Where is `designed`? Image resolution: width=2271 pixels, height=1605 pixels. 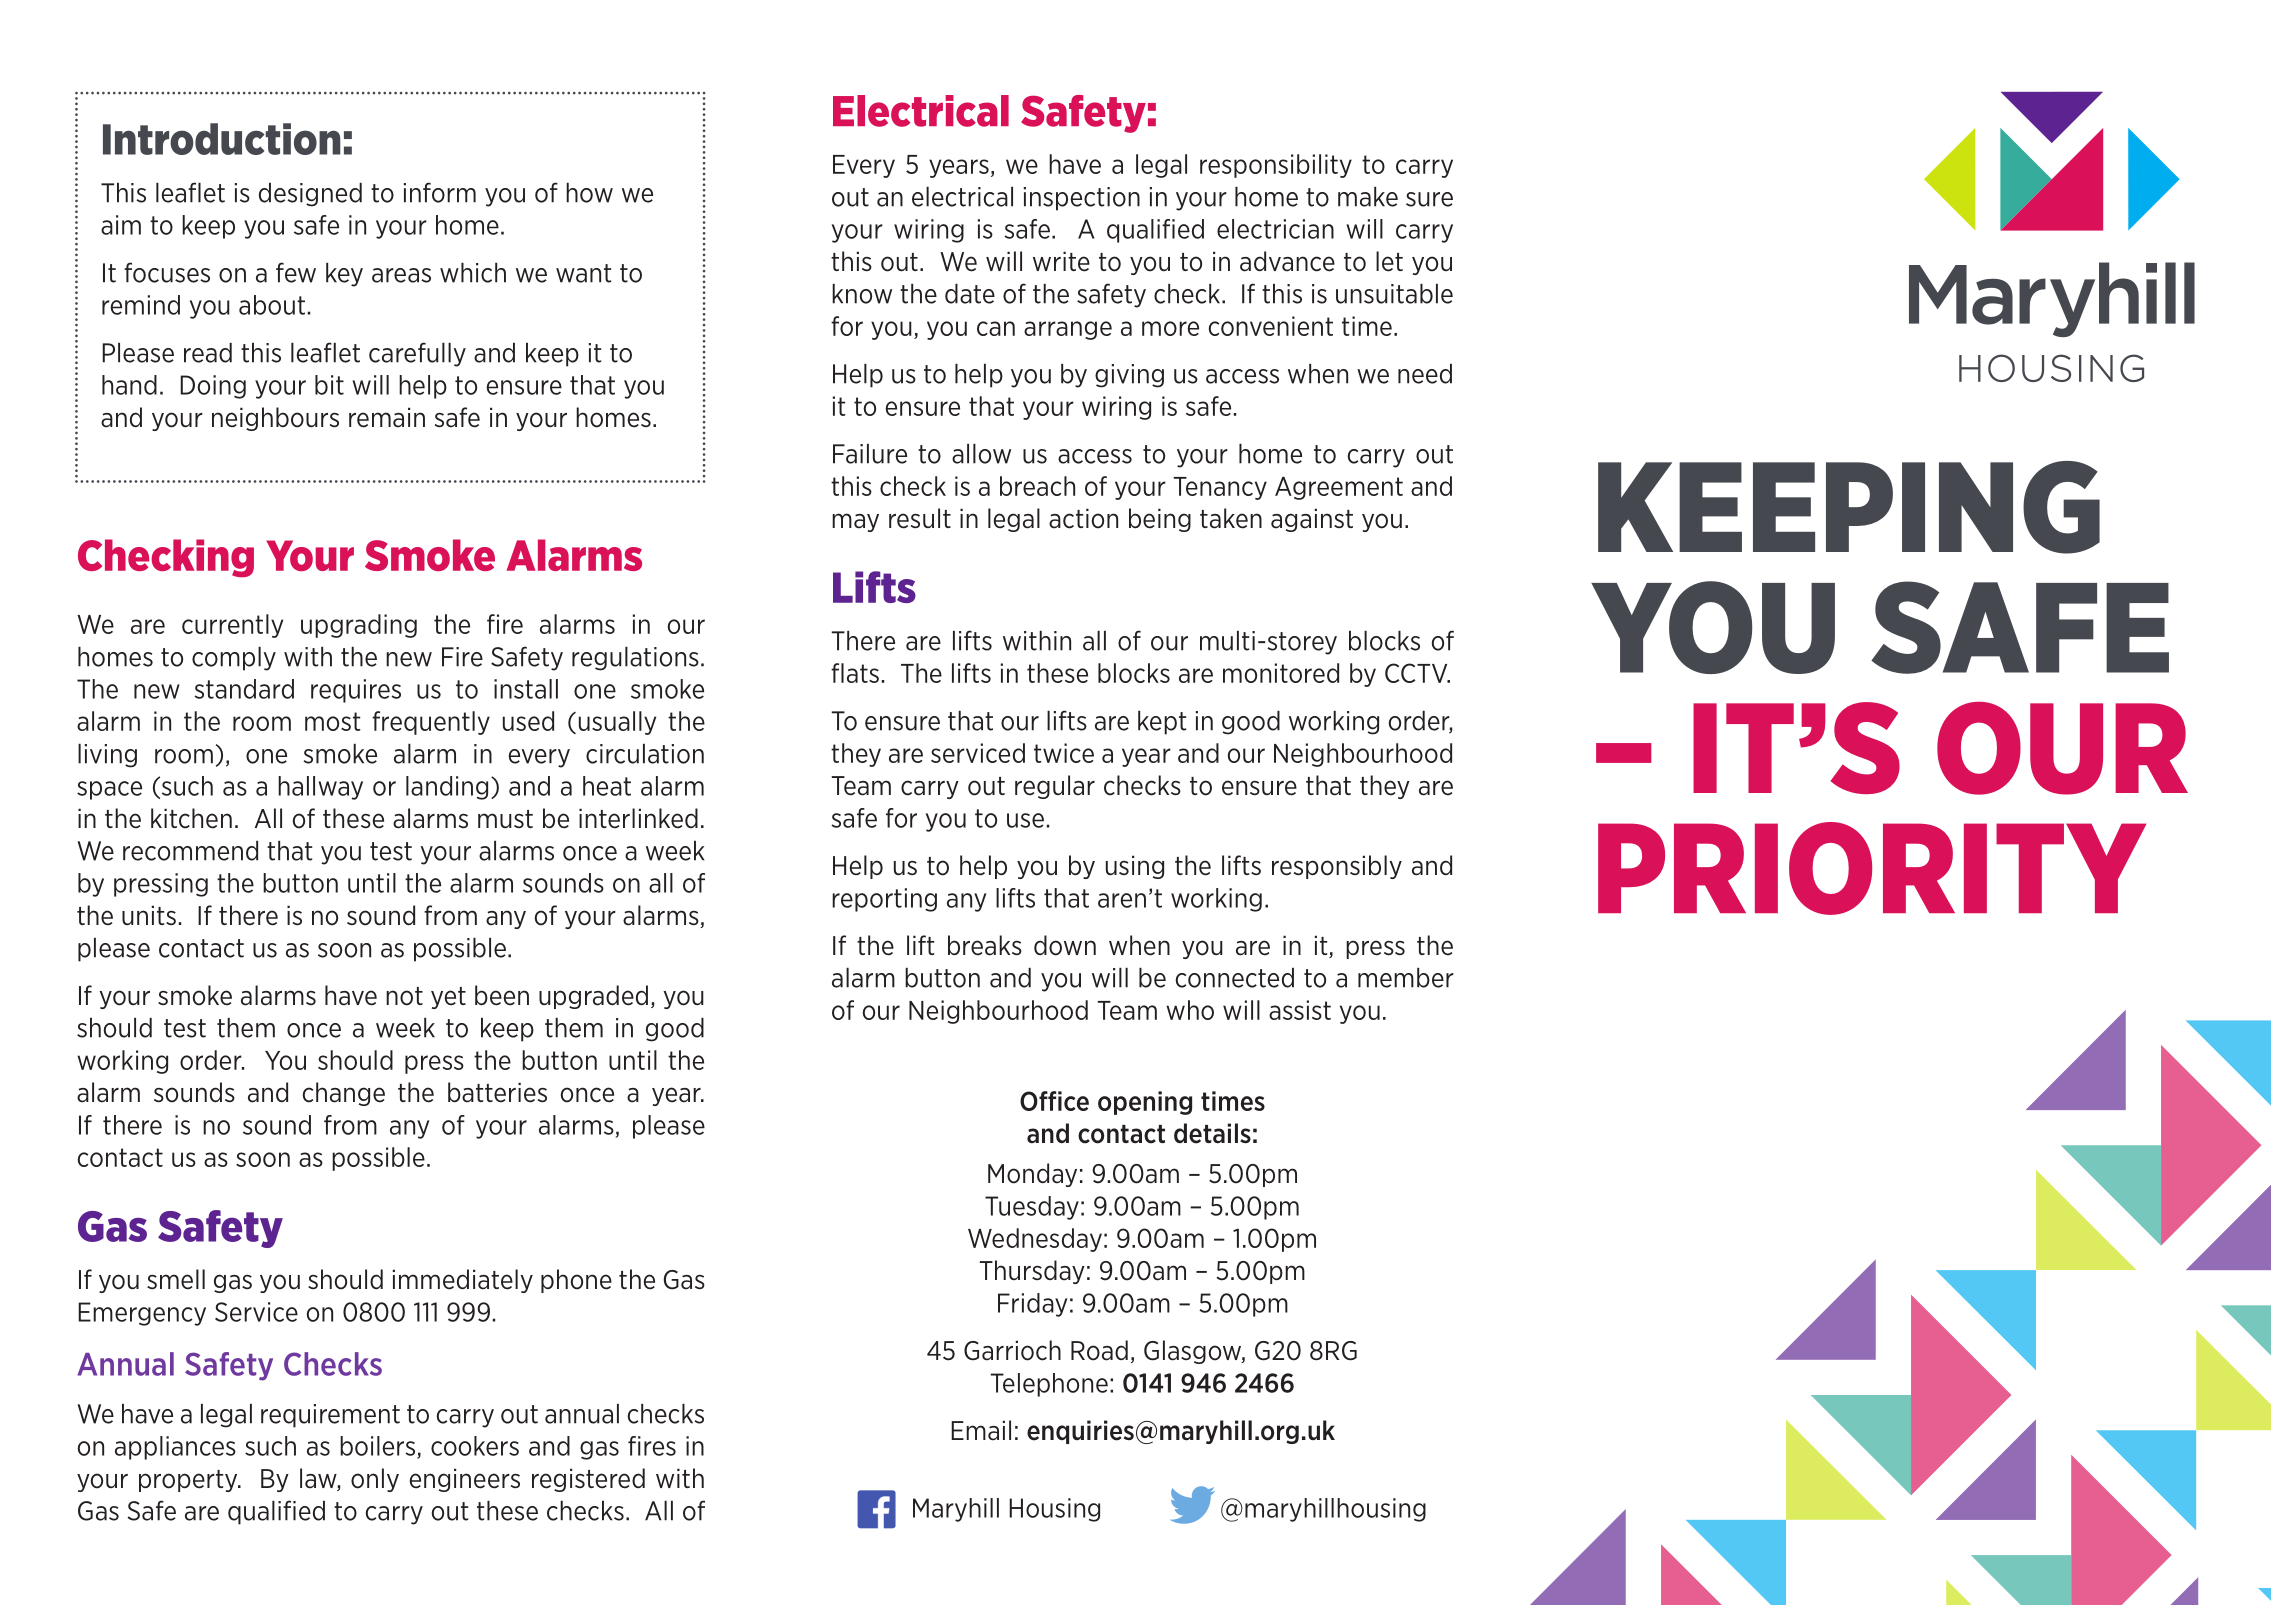 designed is located at coordinates (310, 195).
